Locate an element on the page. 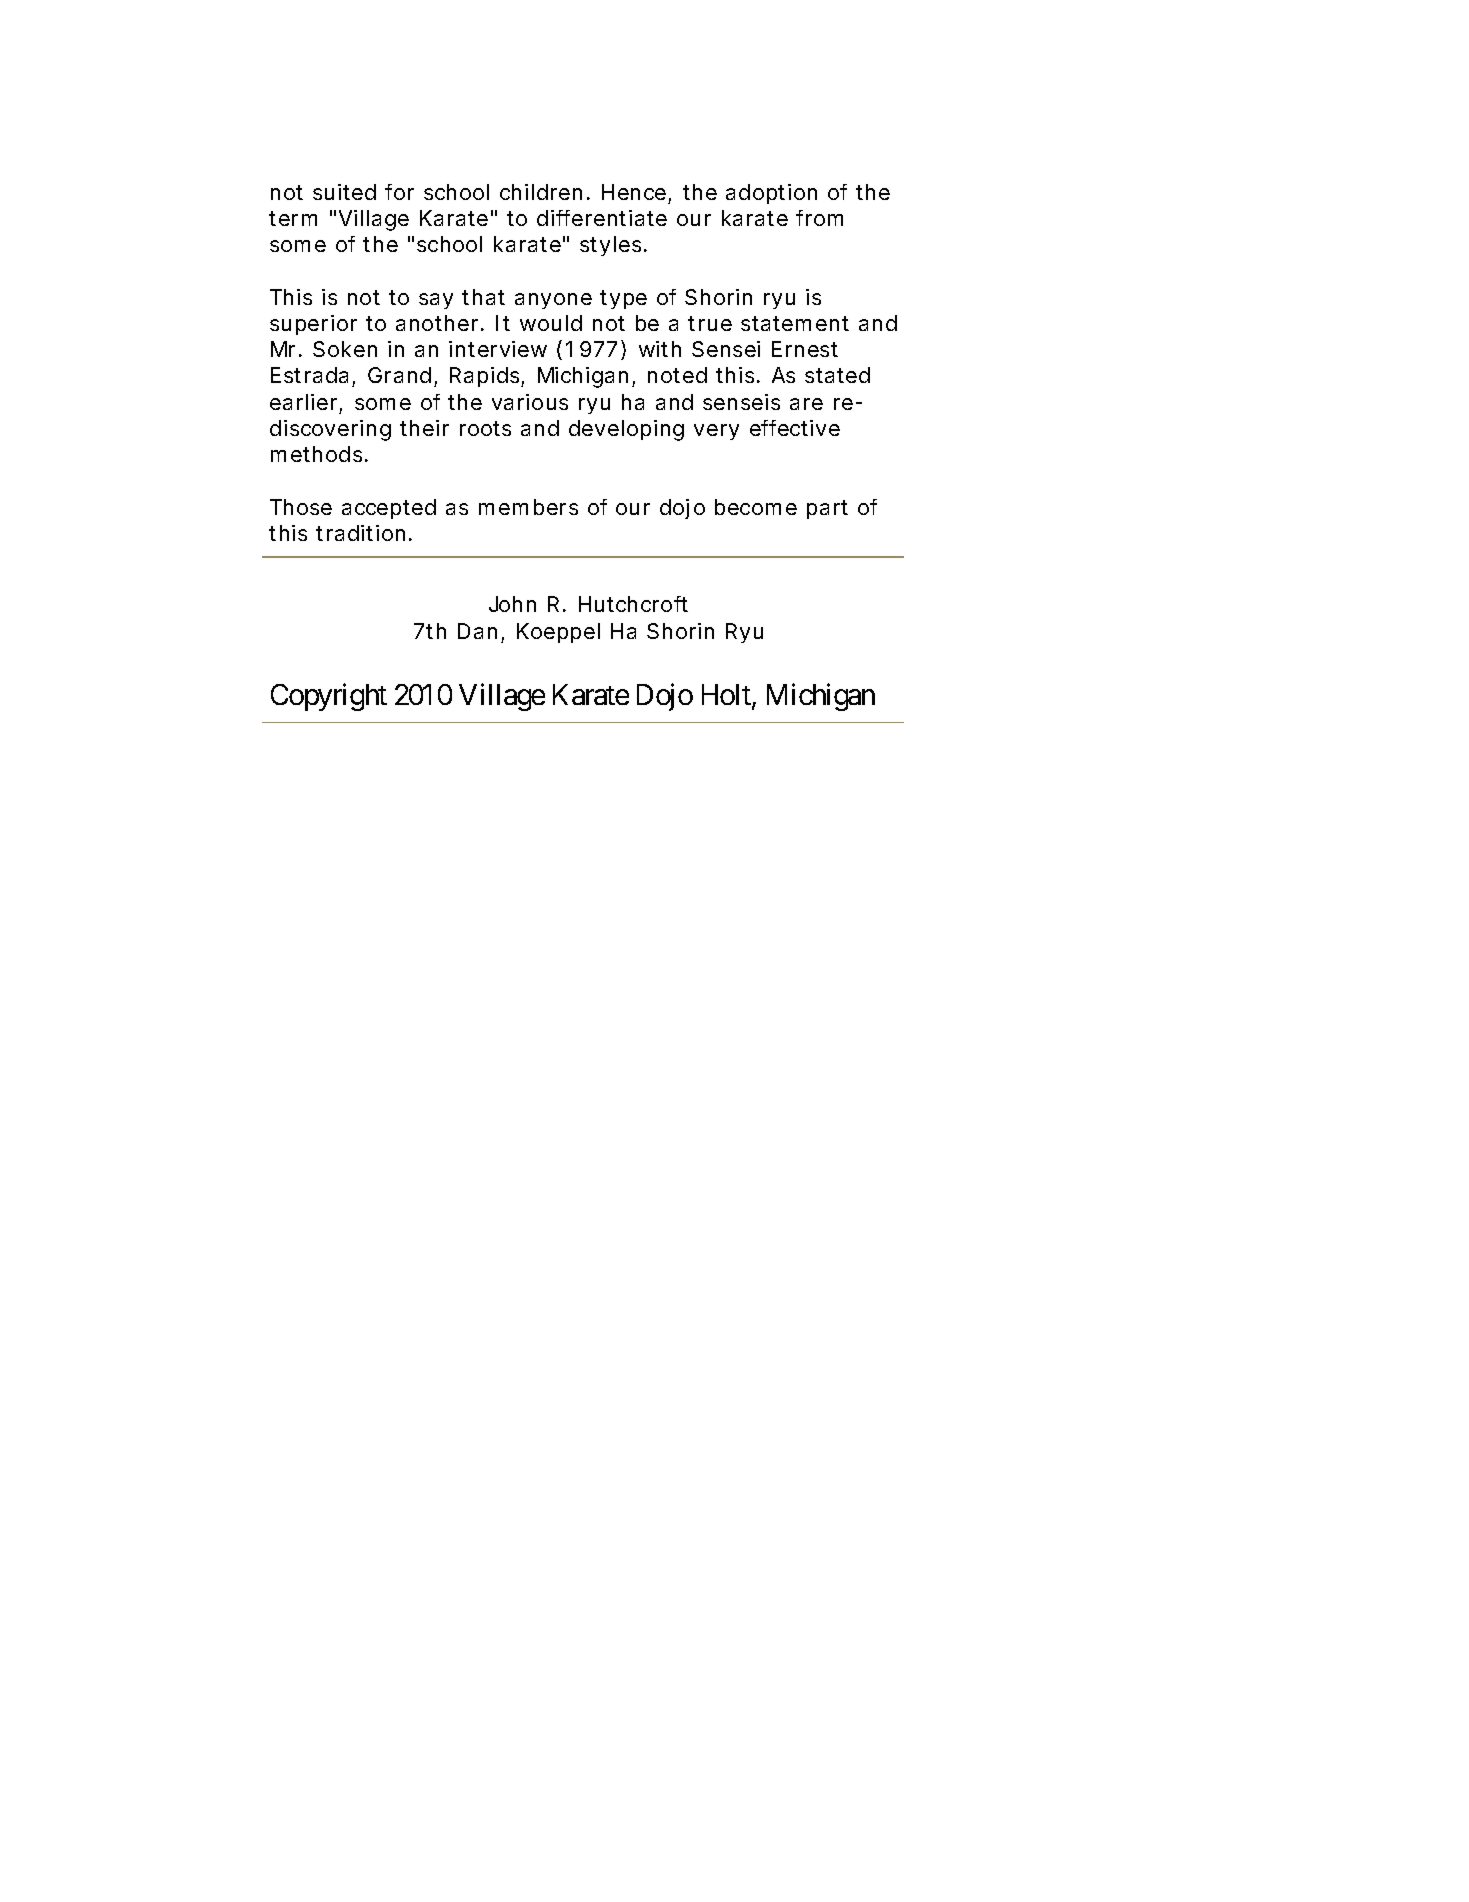 This document has width=1469, height=1902. Dan is located at coordinates (477, 631).
